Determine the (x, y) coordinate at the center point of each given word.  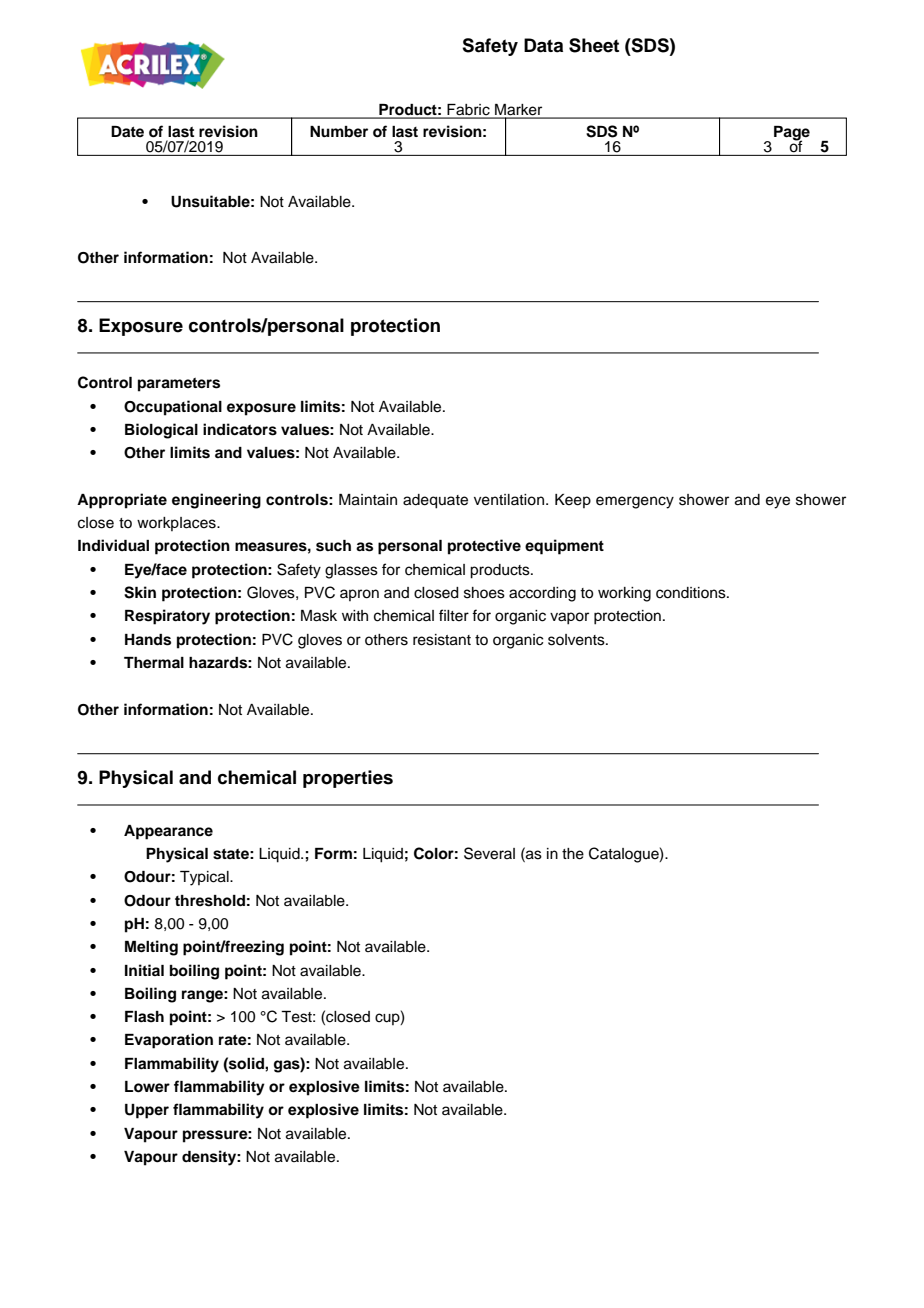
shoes (484, 593)
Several (489, 853)
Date (127, 131)
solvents (577, 640)
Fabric (469, 111)
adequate (435, 501)
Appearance (168, 832)
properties (348, 779)
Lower (147, 1087)
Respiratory (167, 617)
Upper (147, 1111)
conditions (692, 593)
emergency (635, 502)
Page (792, 134)
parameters (179, 385)
